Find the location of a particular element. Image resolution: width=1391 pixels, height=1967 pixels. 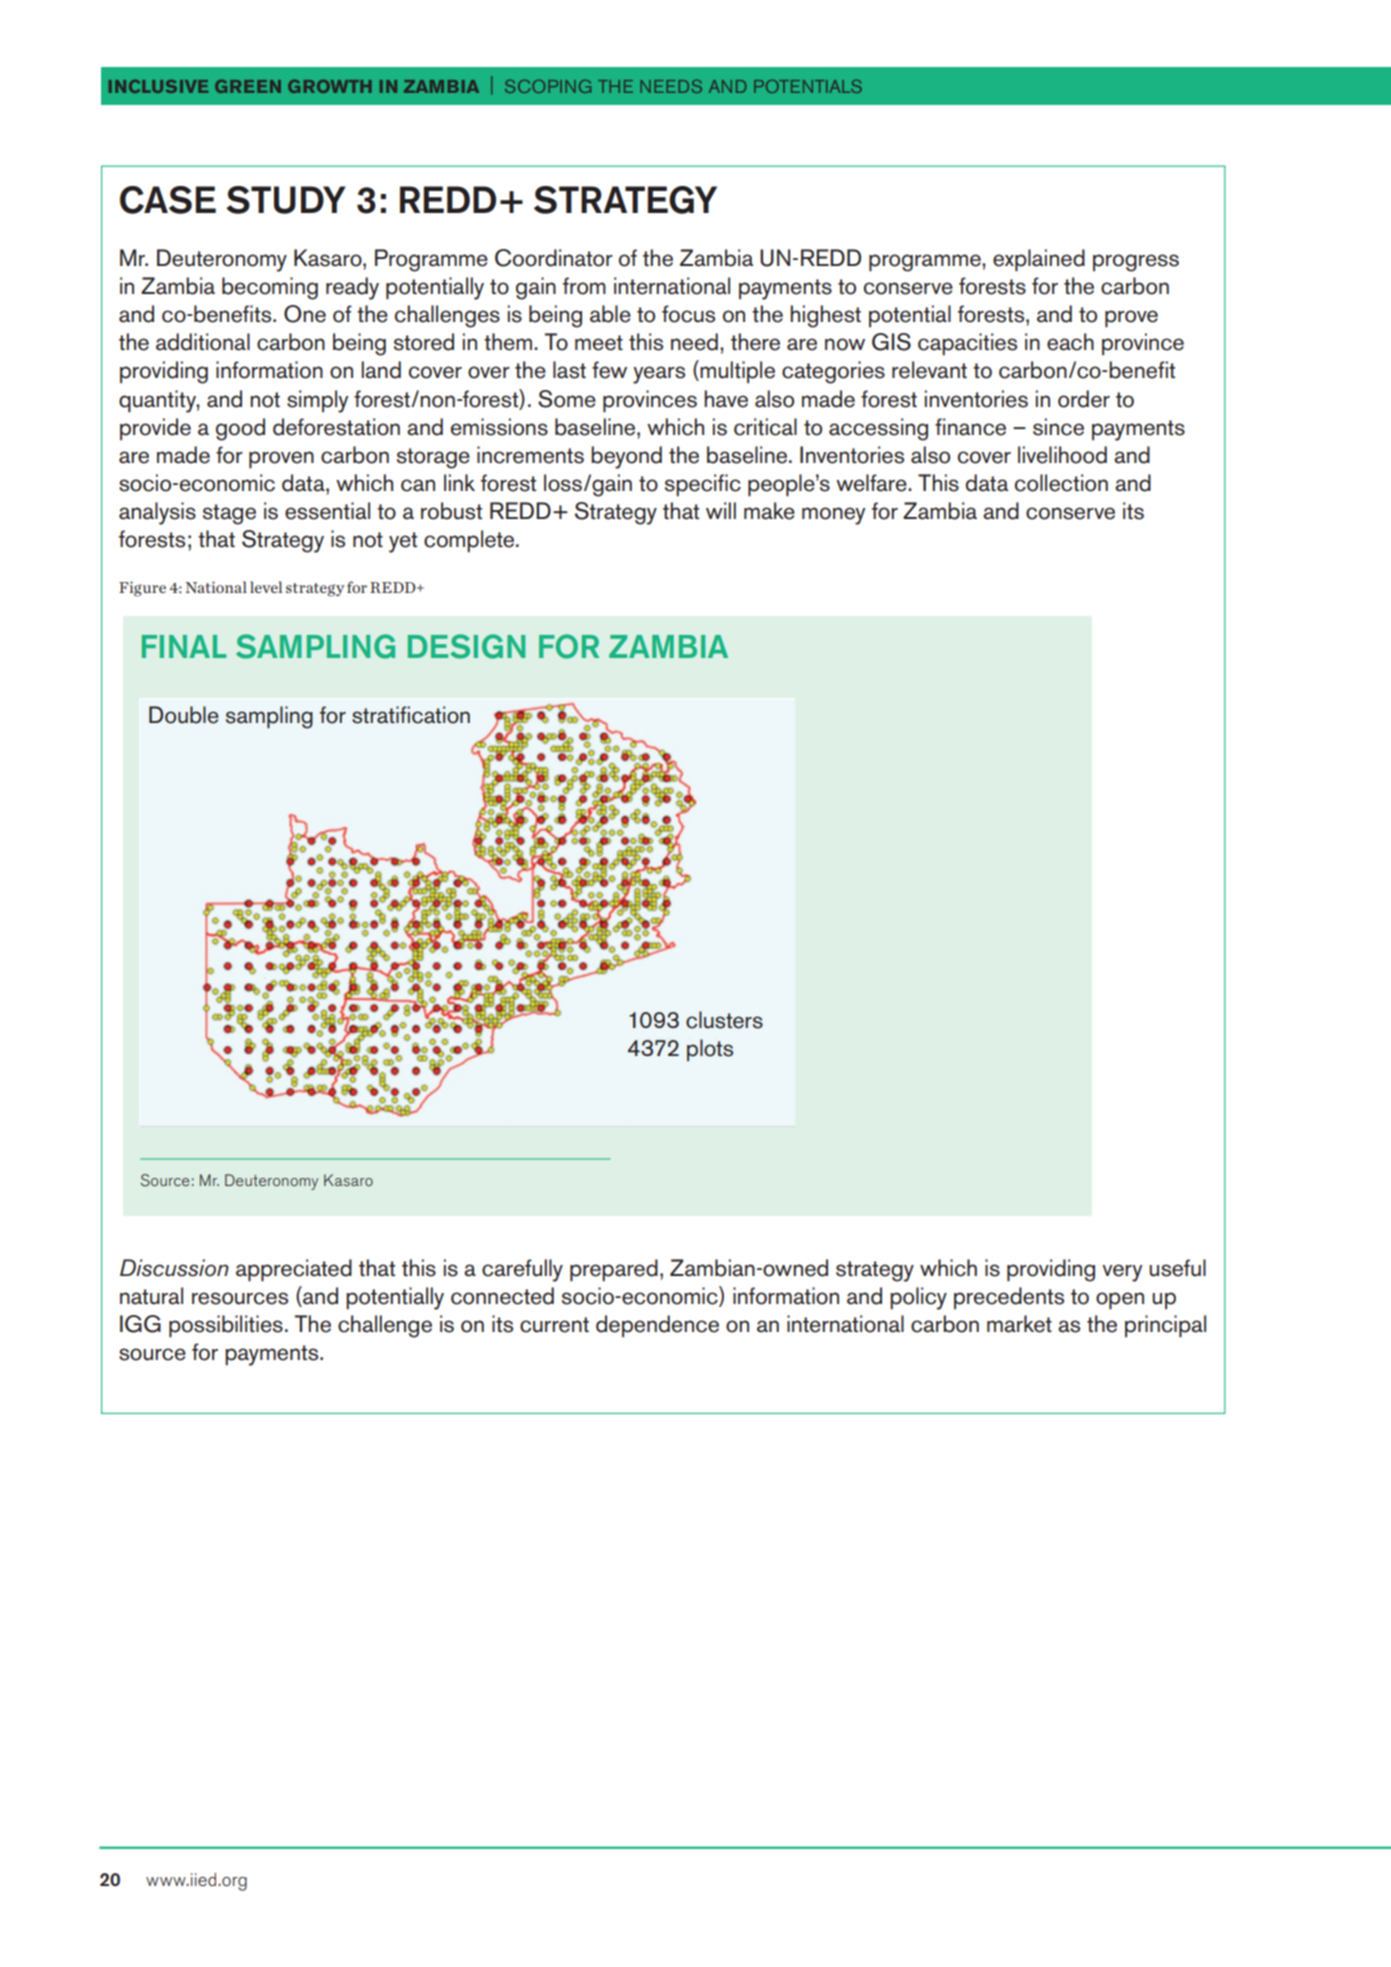

Green is located at coordinates (248, 86).
